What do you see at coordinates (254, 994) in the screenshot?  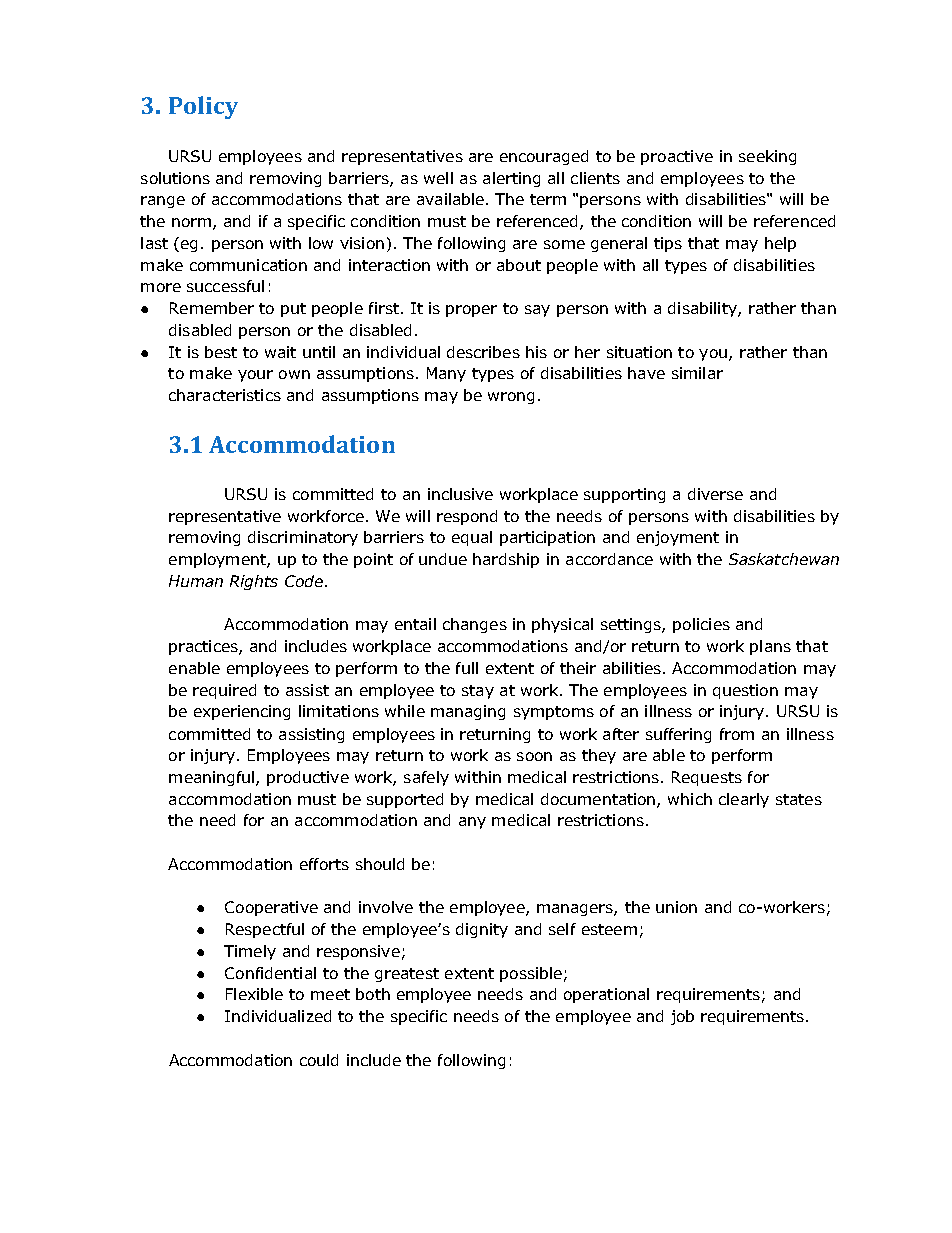 I see `Flexible` at bounding box center [254, 994].
